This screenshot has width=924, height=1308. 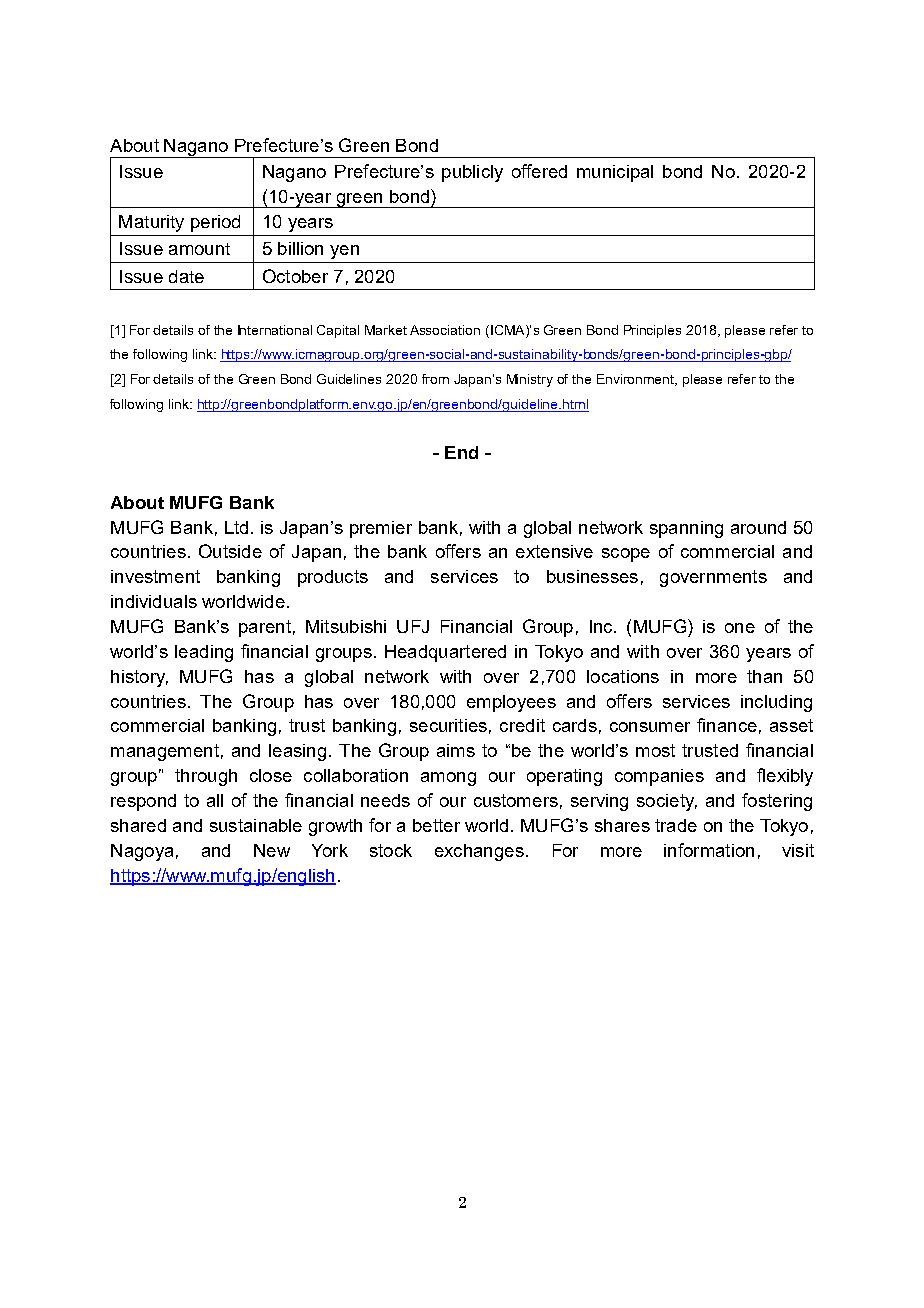 I want to click on municipal, so click(x=615, y=173).
